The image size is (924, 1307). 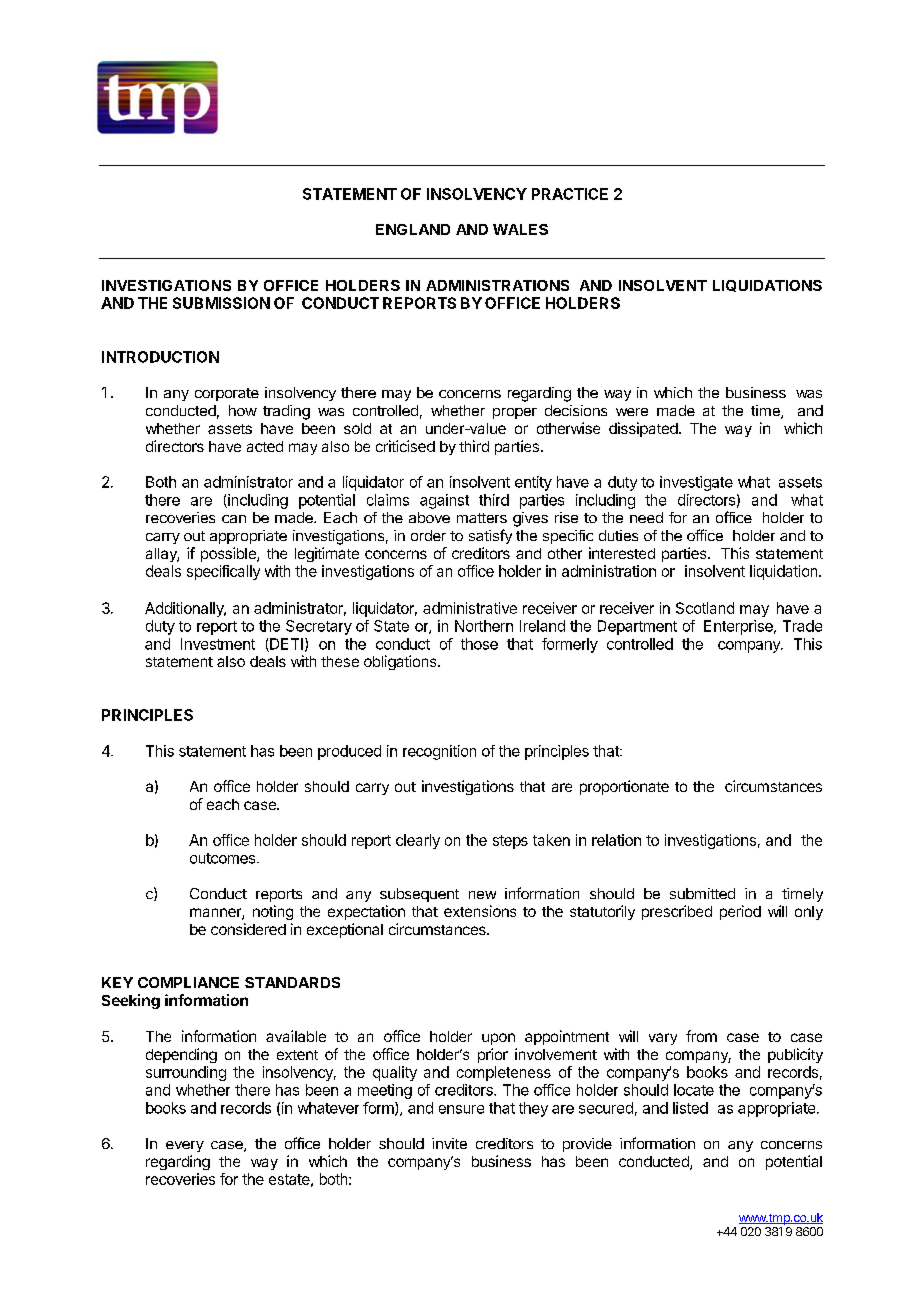 I want to click on PRACTICE, so click(x=570, y=194).
